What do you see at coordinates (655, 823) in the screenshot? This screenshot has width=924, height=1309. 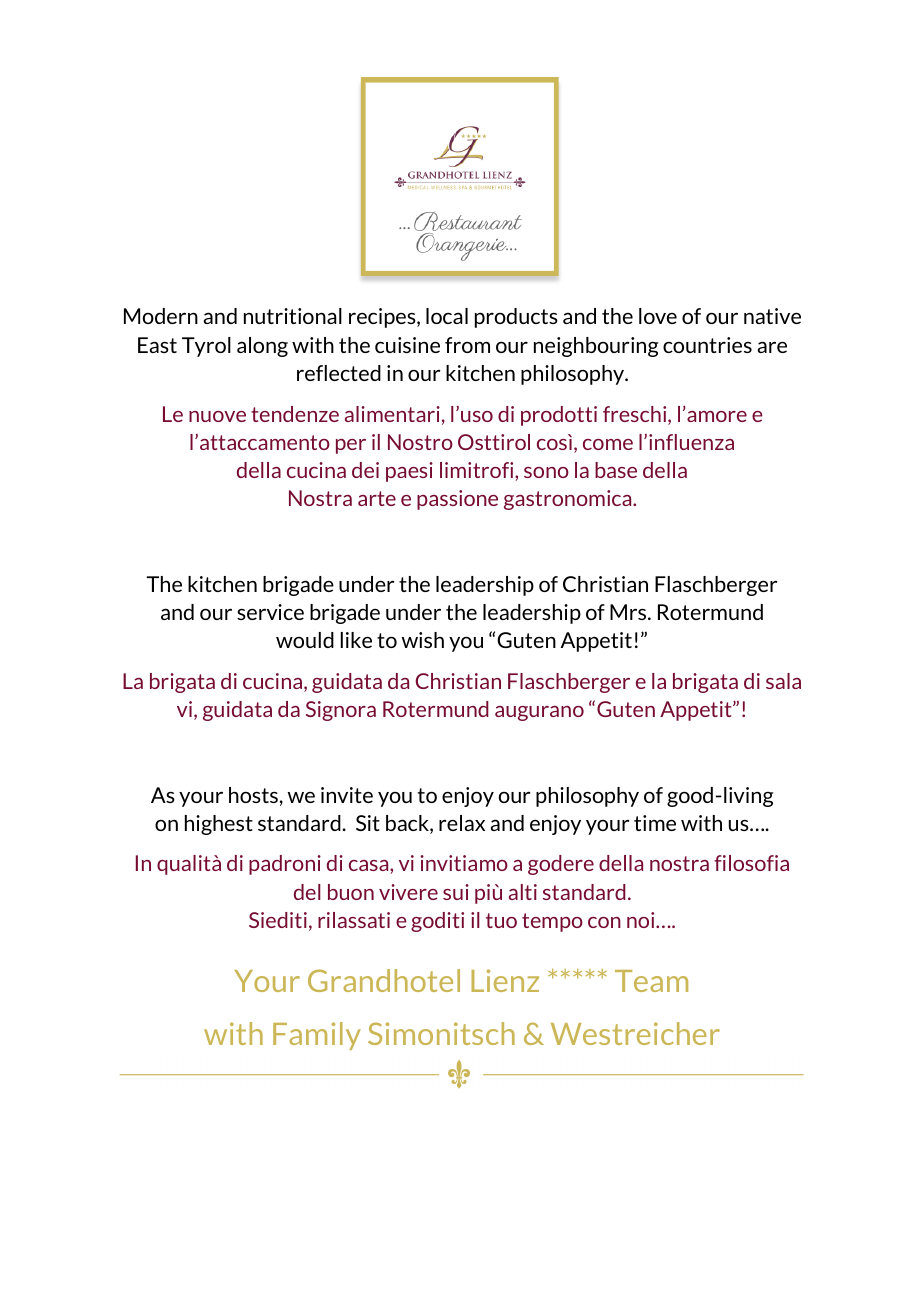 I see `time` at bounding box center [655, 823].
